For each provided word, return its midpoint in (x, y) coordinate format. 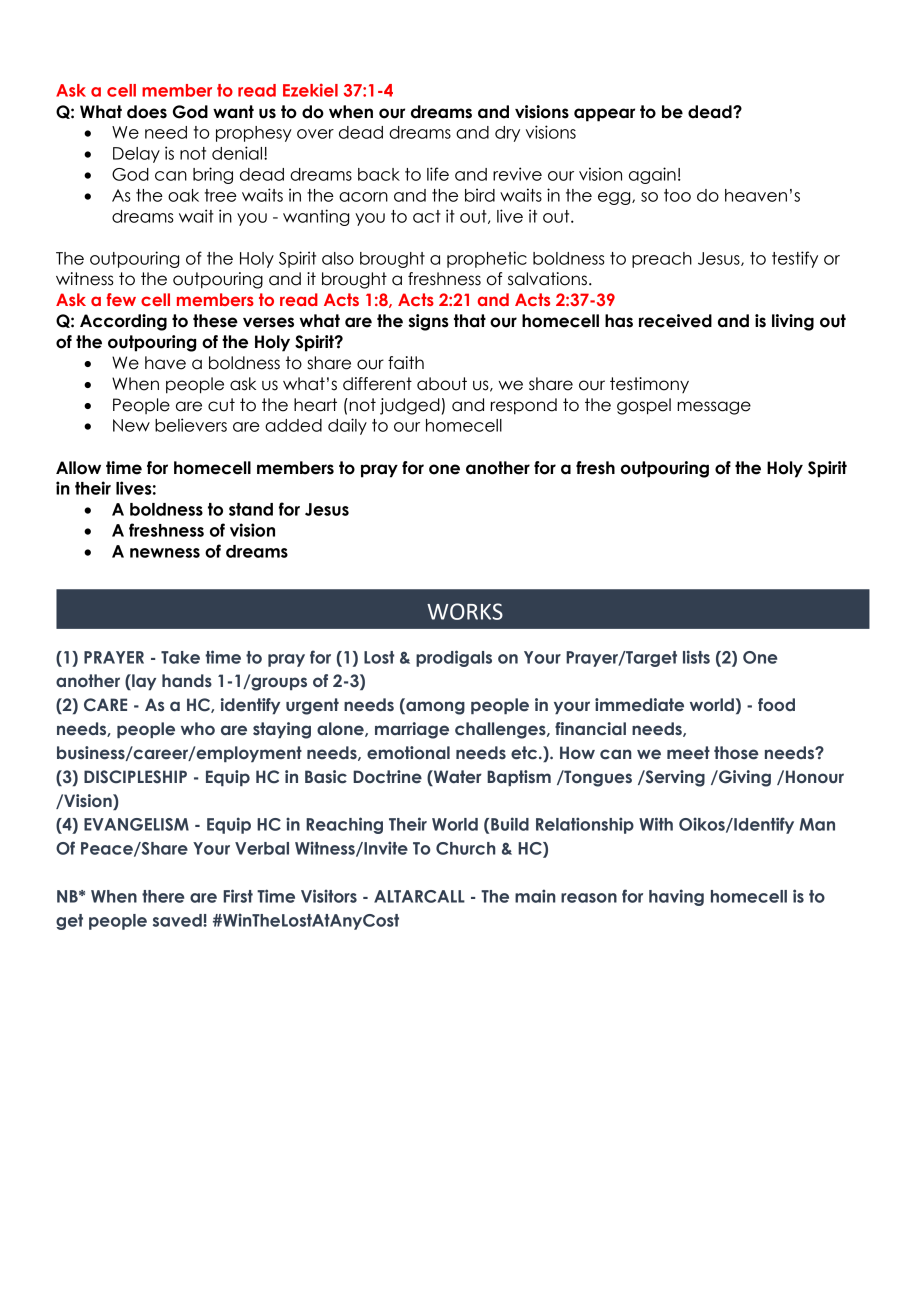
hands (187, 680)
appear (604, 115)
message (714, 408)
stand (251, 509)
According (123, 322)
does (147, 112)
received (675, 321)
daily (347, 426)
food (776, 705)
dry (507, 134)
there (163, 896)
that (470, 321)
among (434, 707)
